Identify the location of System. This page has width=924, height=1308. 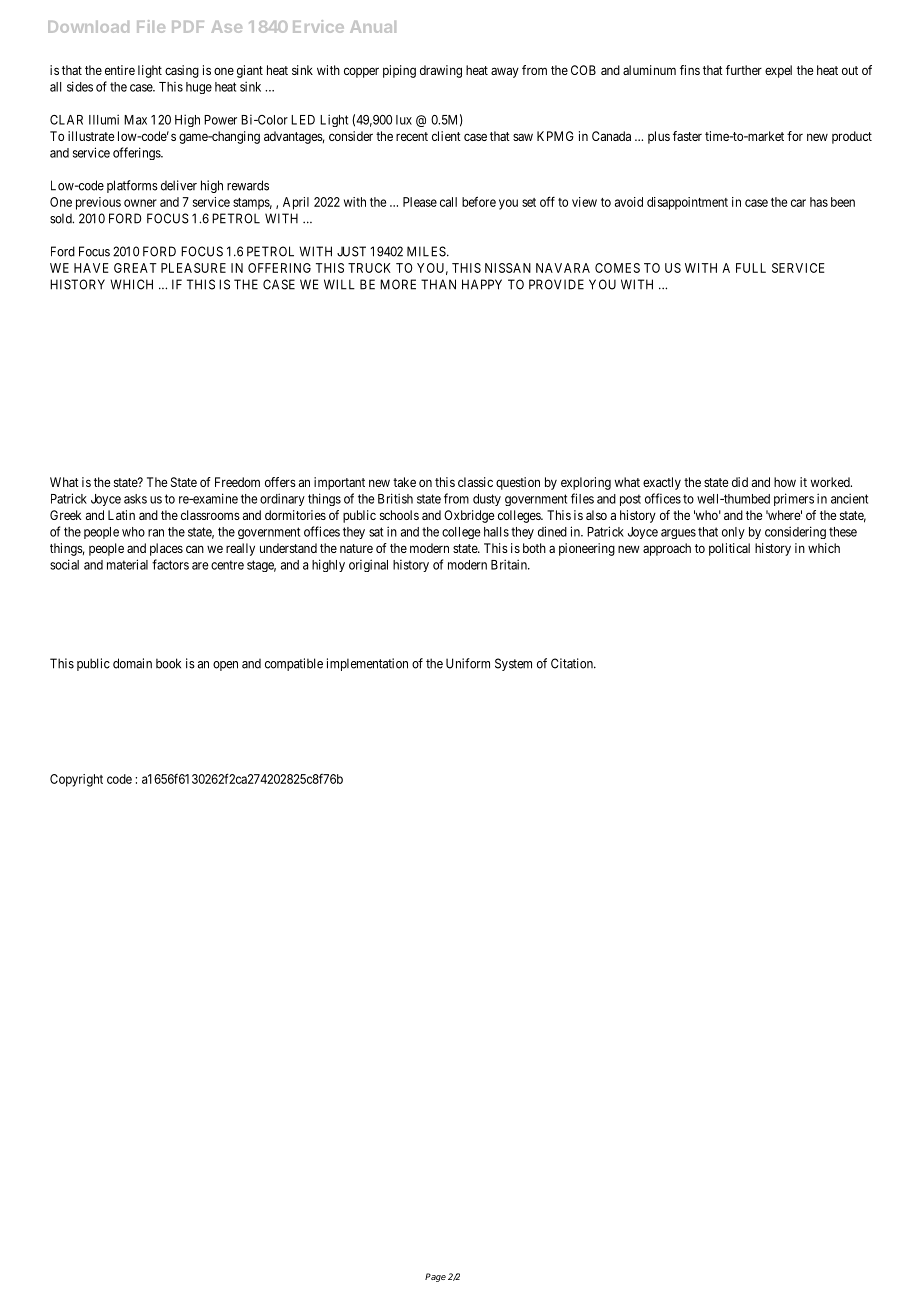
(513, 664).
